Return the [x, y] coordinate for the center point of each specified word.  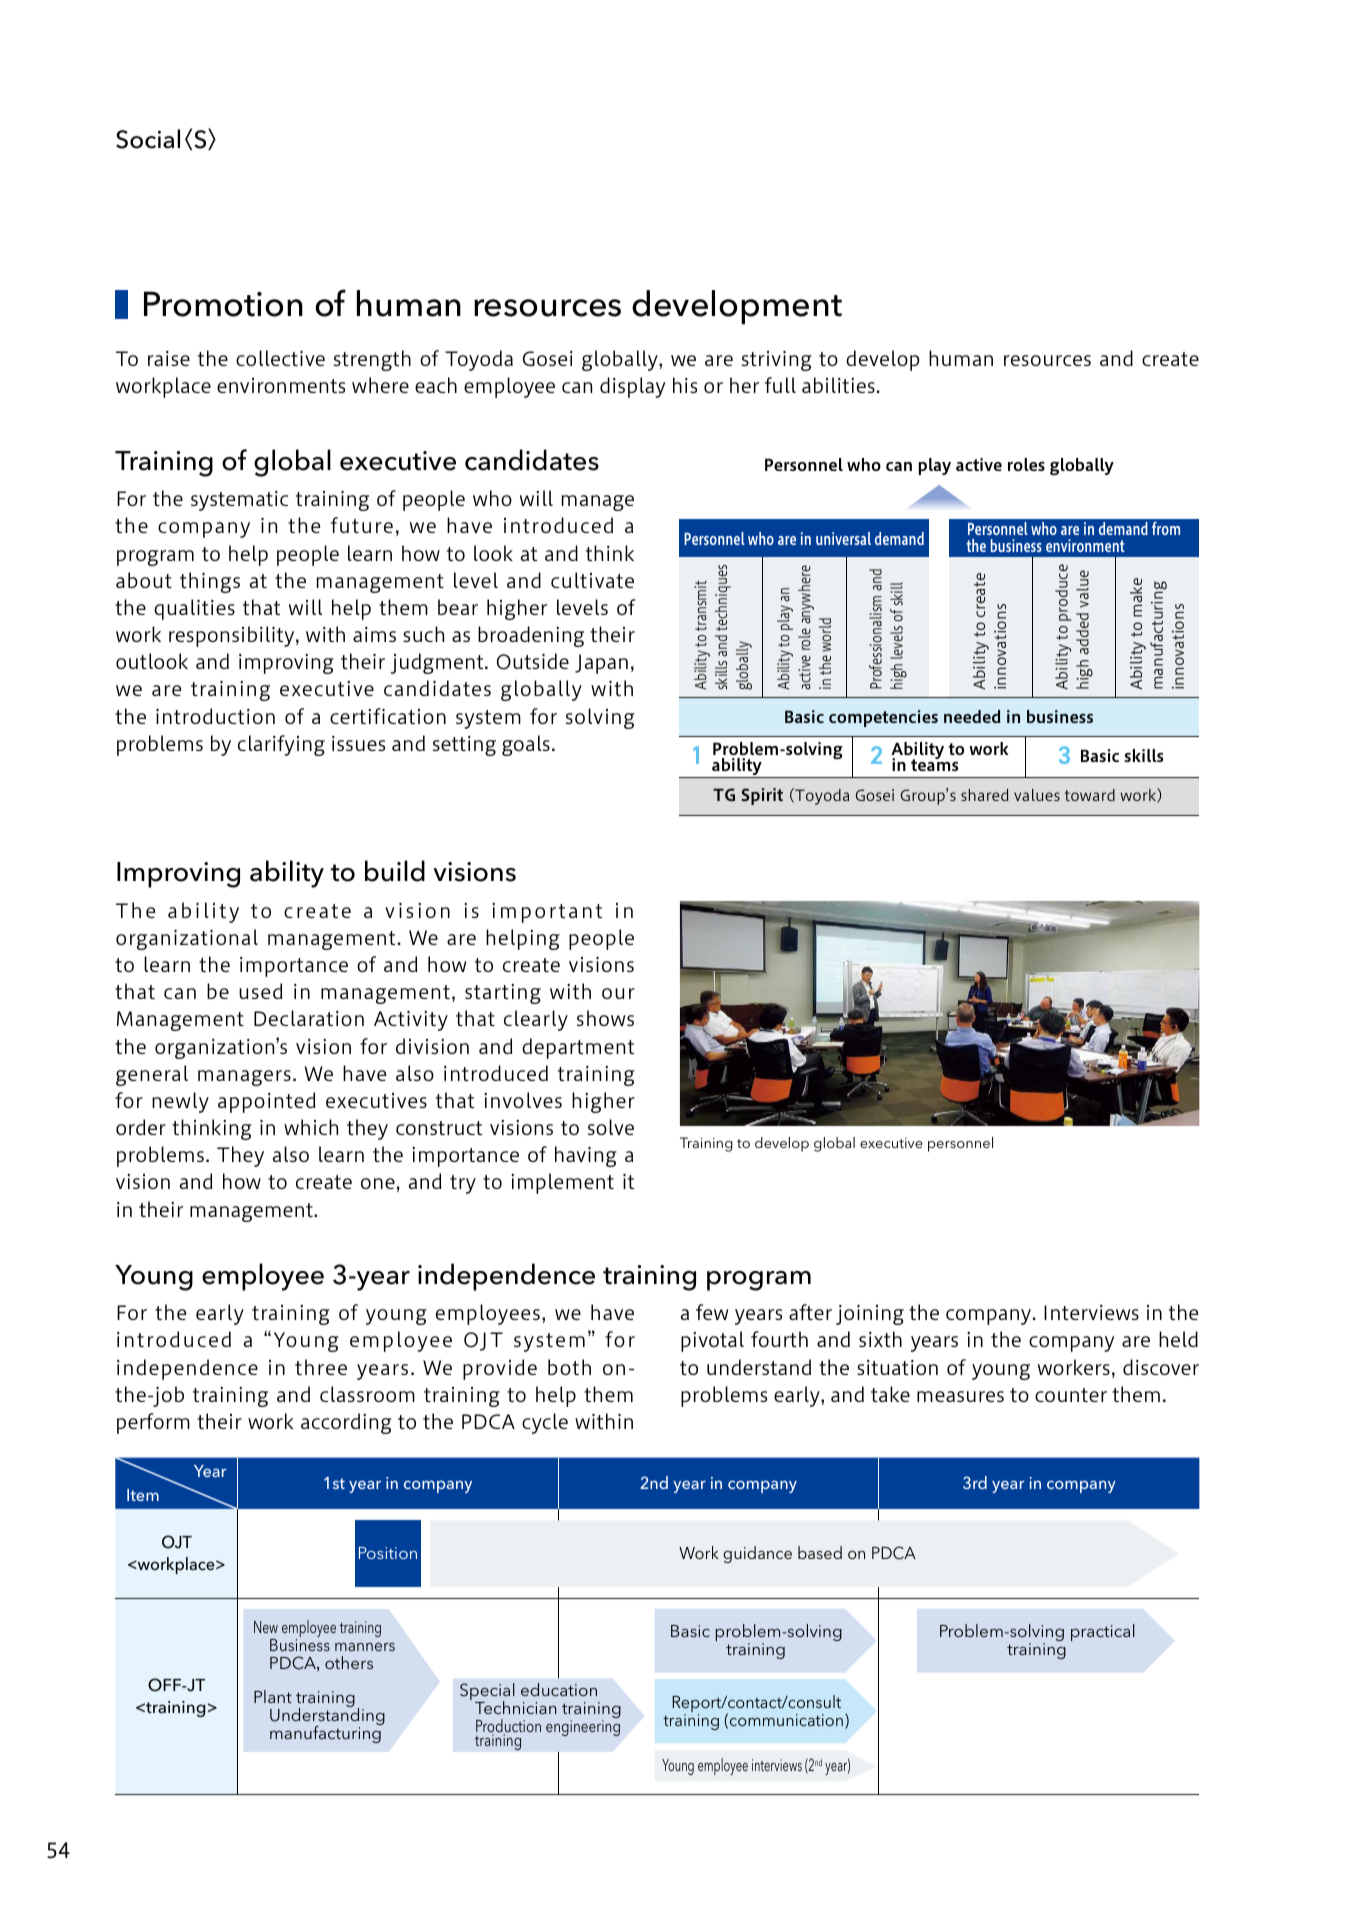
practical [1103, 1632]
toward [1090, 795]
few [712, 1312]
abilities [838, 385]
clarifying [281, 745]
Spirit [762, 796]
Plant [273, 1696]
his [685, 385]
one [378, 1183]
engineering [583, 1728]
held [1178, 1339]
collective [280, 358]
